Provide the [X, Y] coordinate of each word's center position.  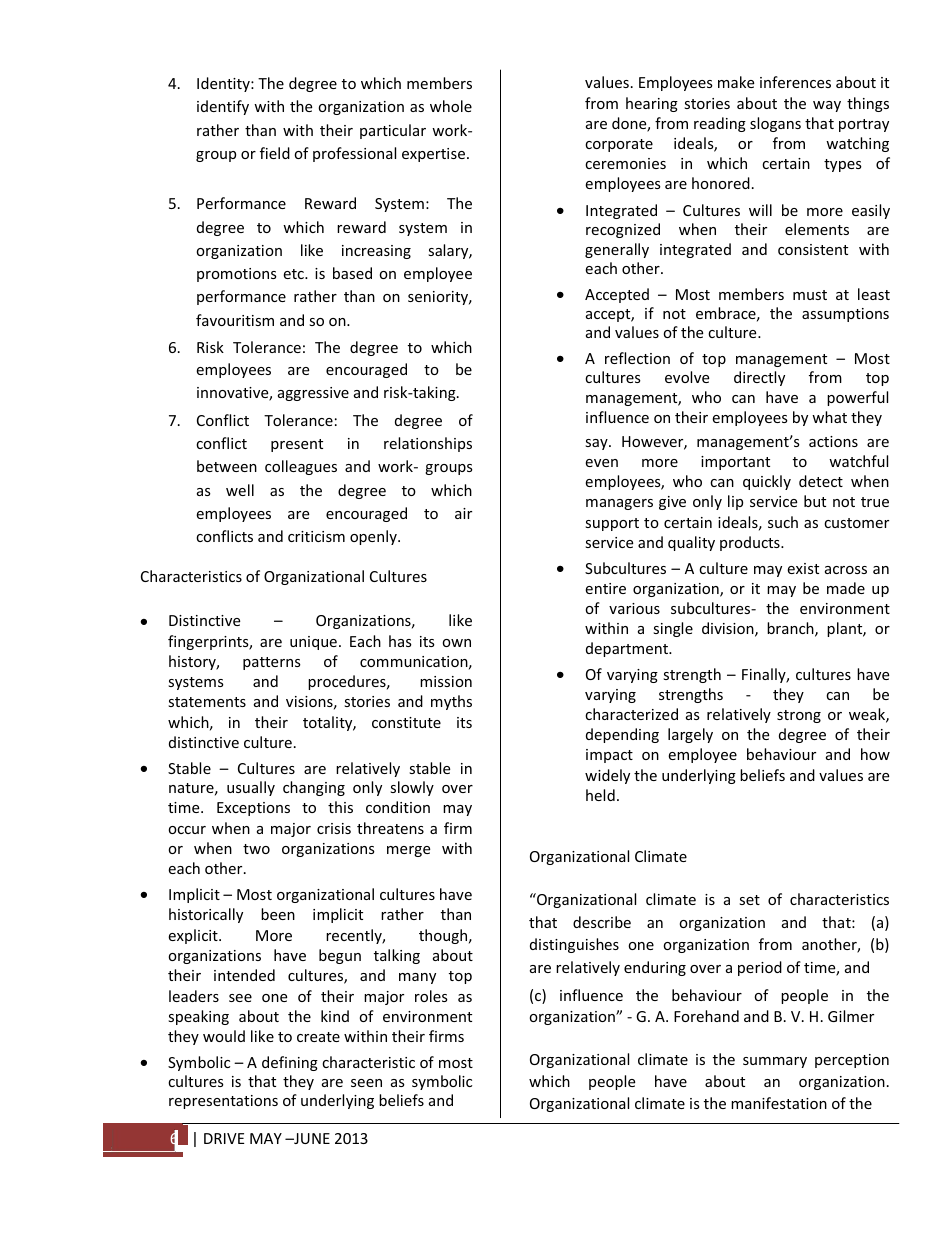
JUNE [311, 1138]
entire [605, 588]
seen [366, 1083]
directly [759, 378]
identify [223, 107]
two [256, 849]
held [600, 795]
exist [803, 568]
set [749, 900]
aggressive [313, 394]
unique [313, 643]
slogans [775, 124]
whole [451, 106]
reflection [637, 358]
